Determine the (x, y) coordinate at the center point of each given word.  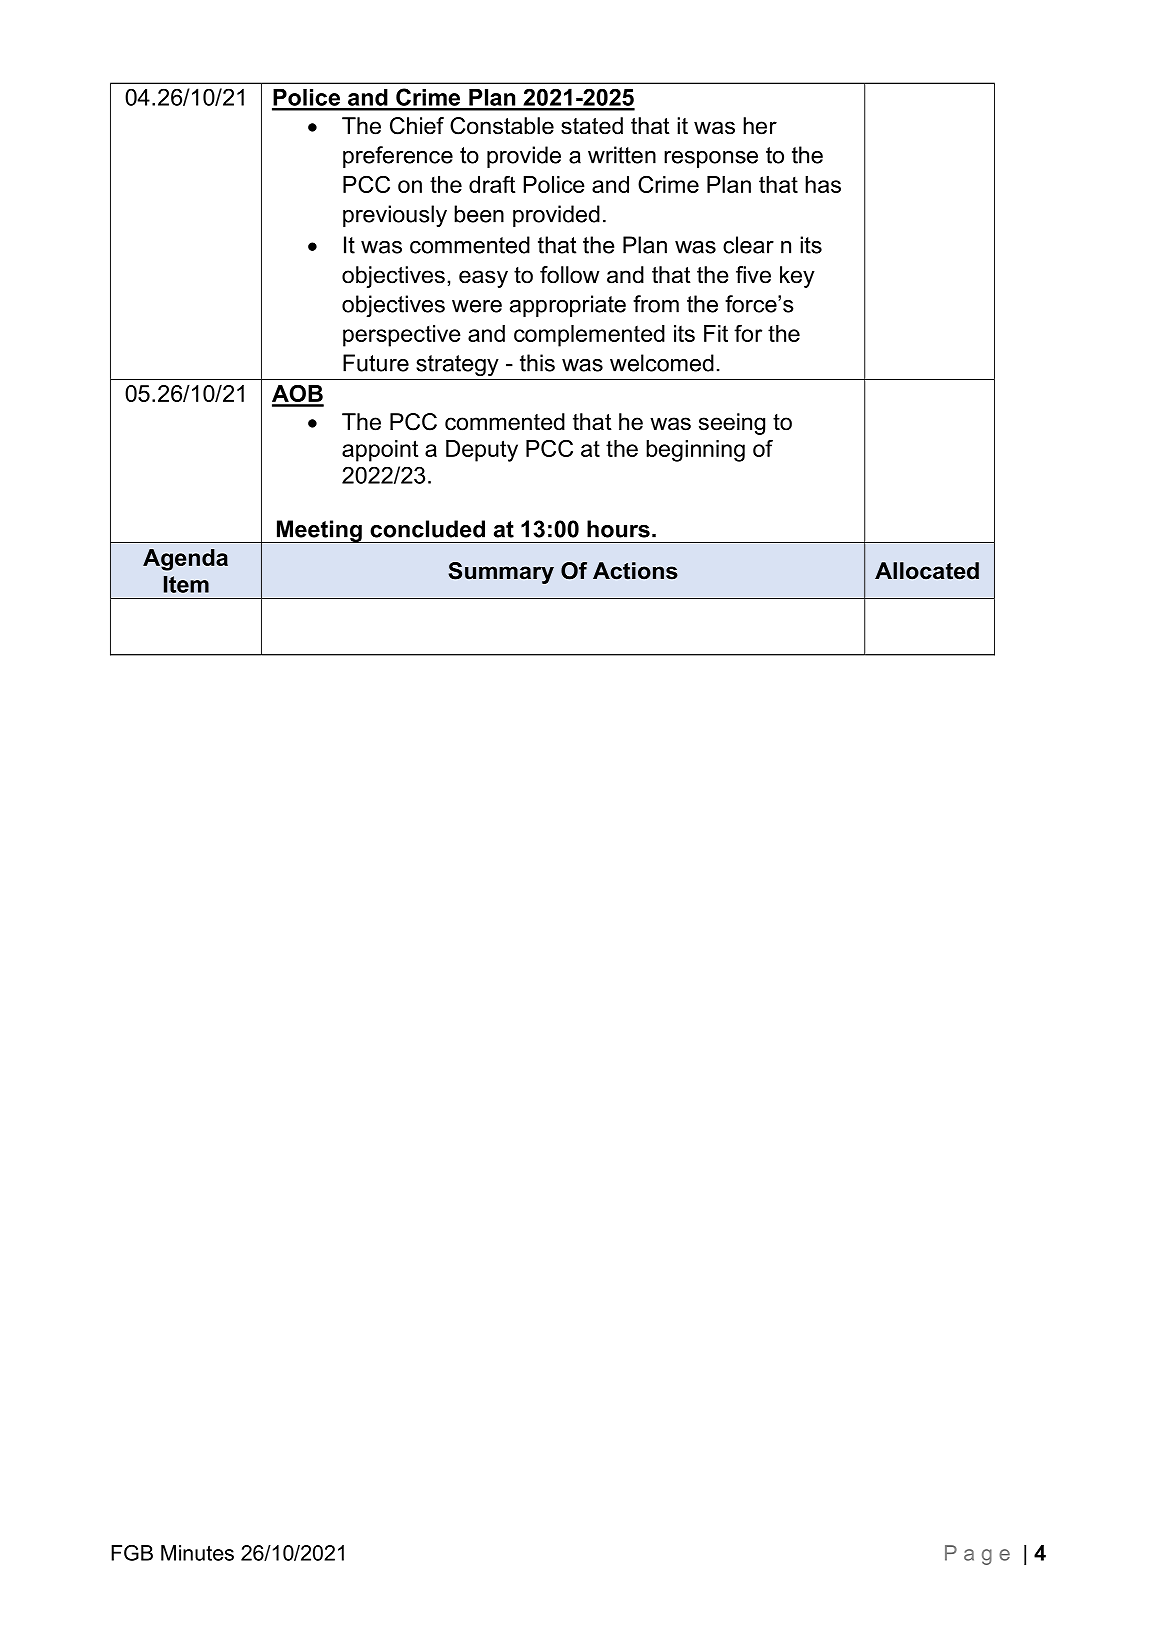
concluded (427, 529)
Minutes (197, 1553)
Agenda (185, 560)
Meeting (319, 531)
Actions (635, 571)
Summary (501, 573)
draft (492, 184)
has (823, 184)
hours (618, 529)
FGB (132, 1553)
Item (186, 584)
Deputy (482, 451)
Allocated (927, 571)
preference (398, 157)
